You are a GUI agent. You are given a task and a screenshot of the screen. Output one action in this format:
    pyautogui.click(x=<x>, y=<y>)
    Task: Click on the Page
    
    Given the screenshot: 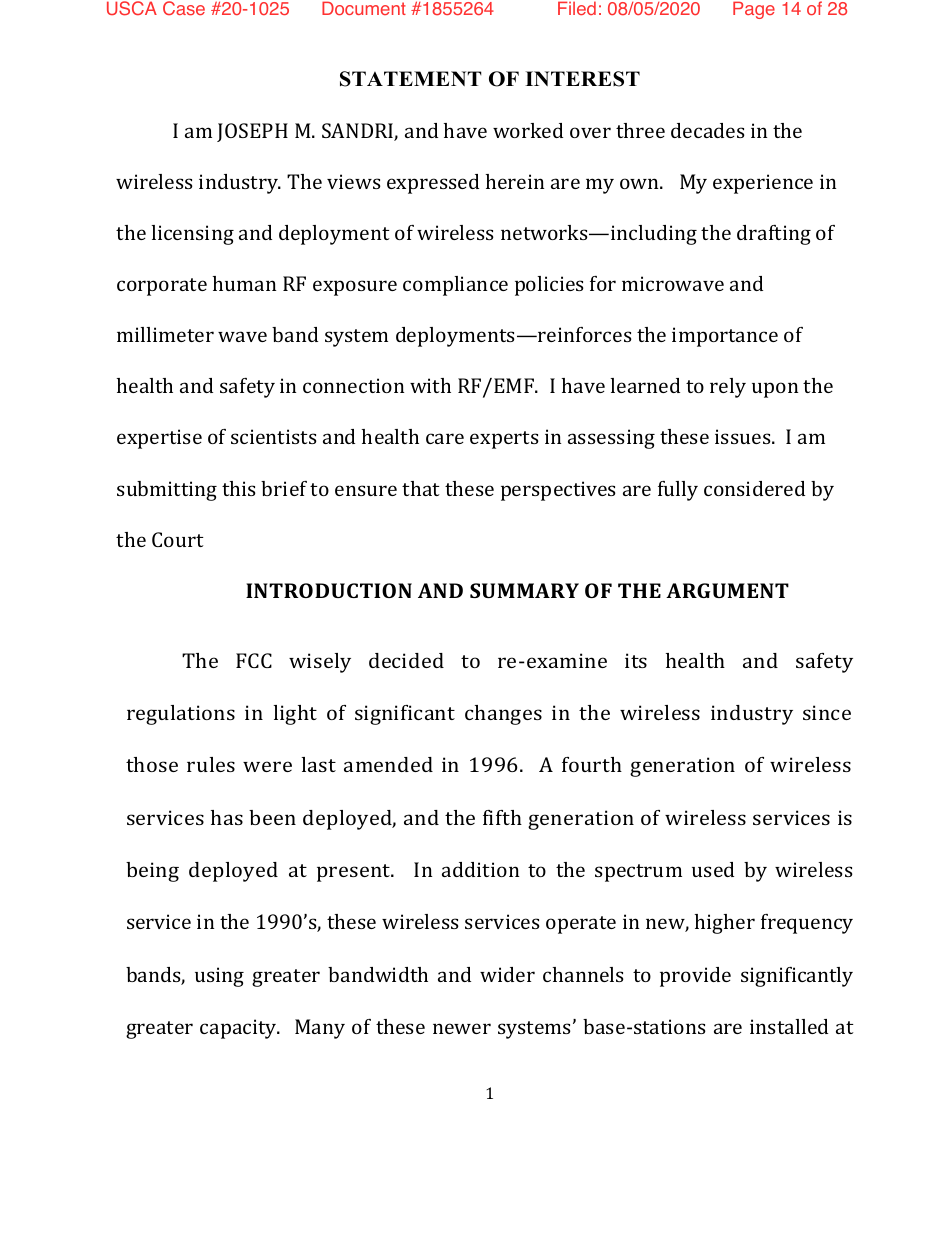 What is the action you would take?
    pyautogui.click(x=754, y=10)
